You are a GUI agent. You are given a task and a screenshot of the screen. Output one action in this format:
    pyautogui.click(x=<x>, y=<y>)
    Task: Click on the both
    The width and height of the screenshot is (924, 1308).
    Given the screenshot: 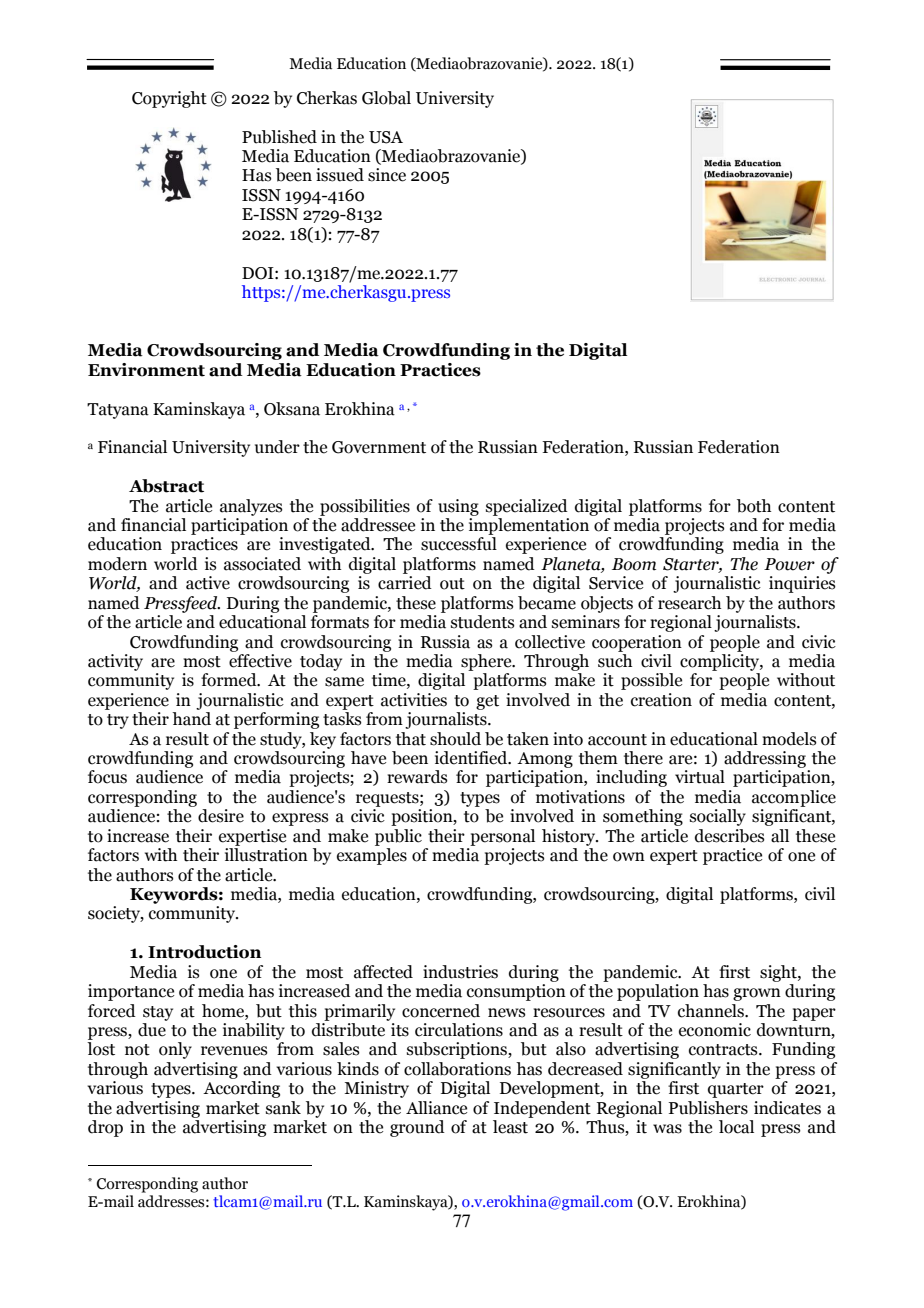 What is the action you would take?
    pyautogui.click(x=754, y=506)
